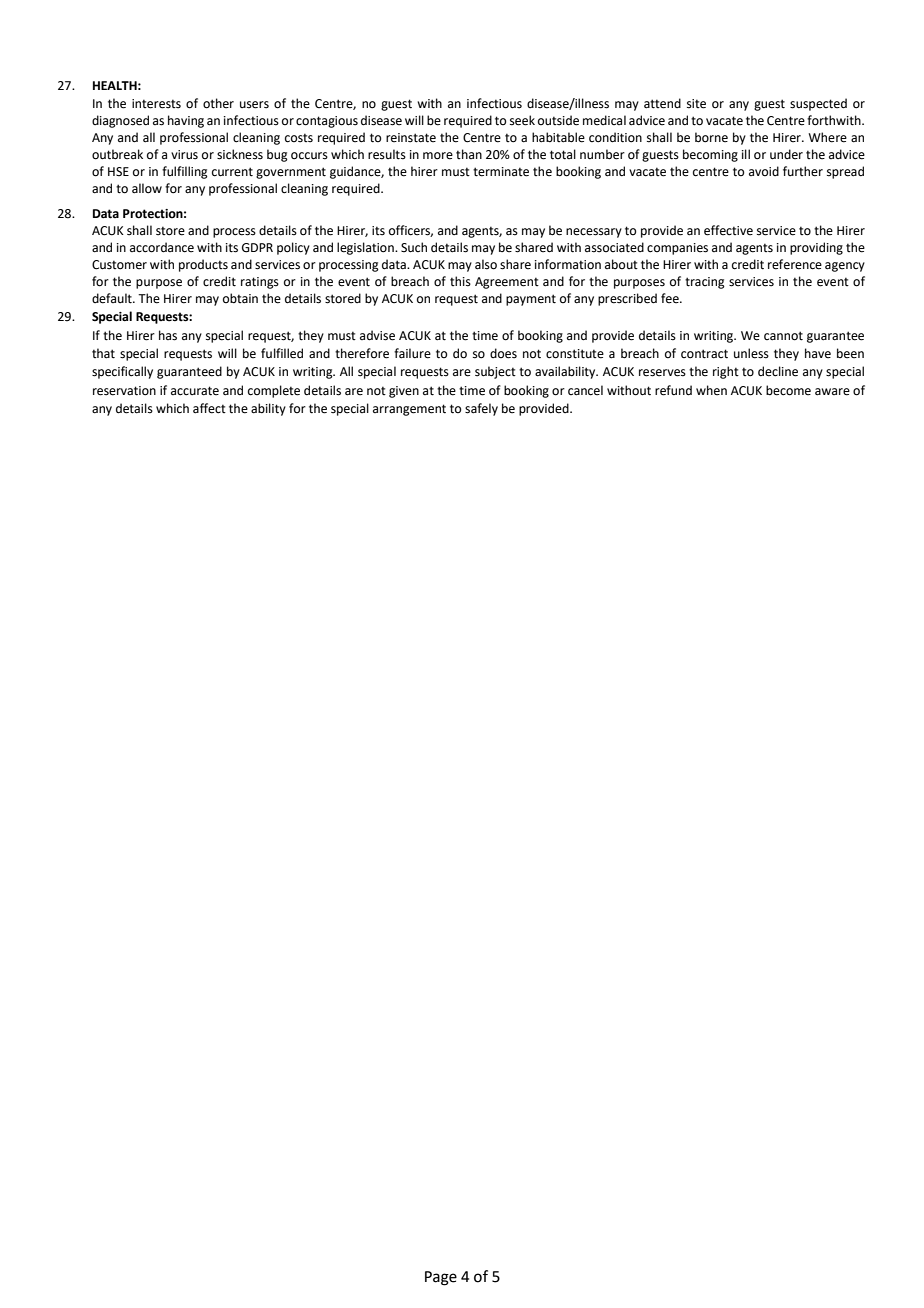 This document has height=1308, width=924. What do you see at coordinates (469, 154) in the document?
I see `than` at bounding box center [469, 154].
